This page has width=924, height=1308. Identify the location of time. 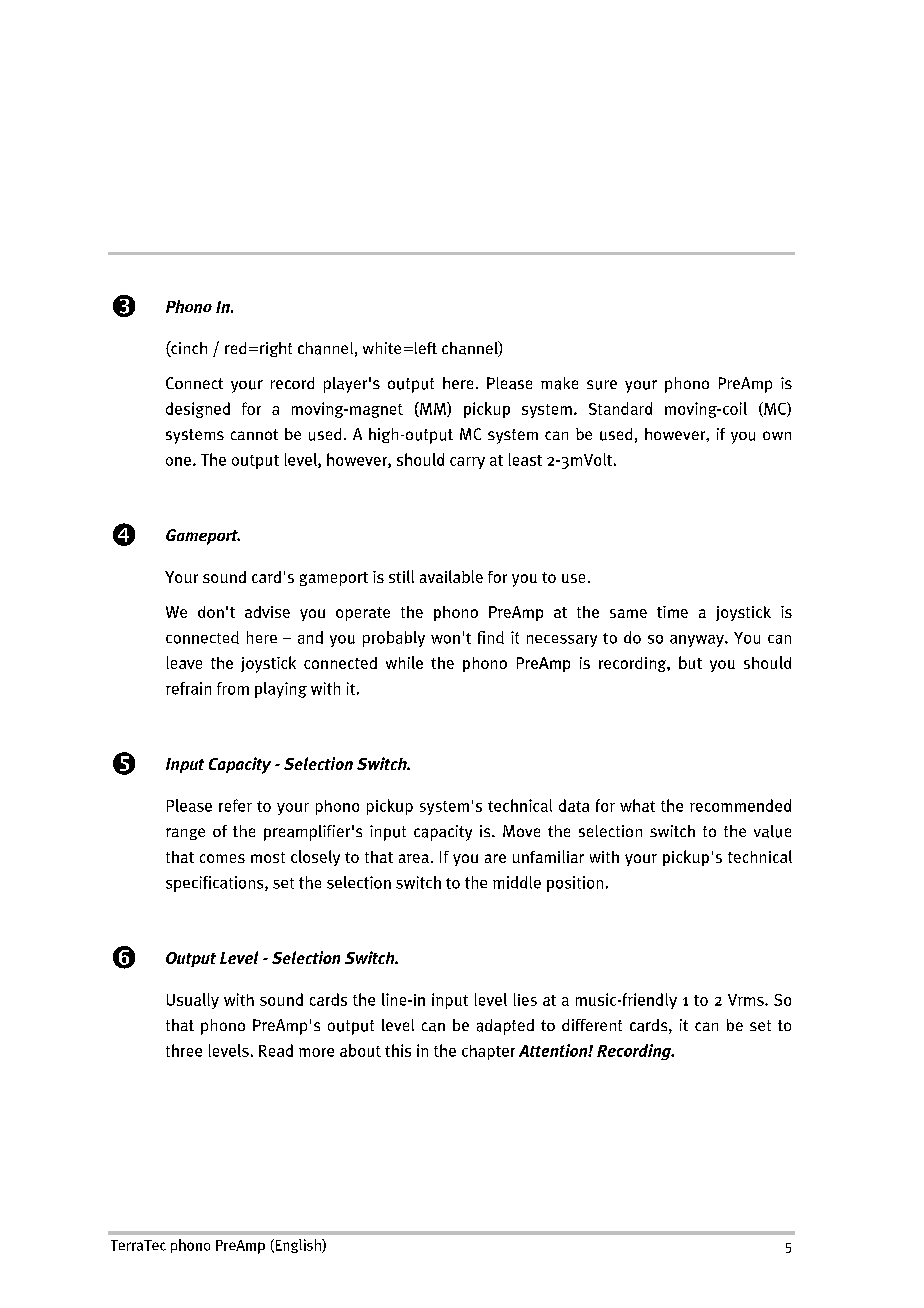
(672, 612).
